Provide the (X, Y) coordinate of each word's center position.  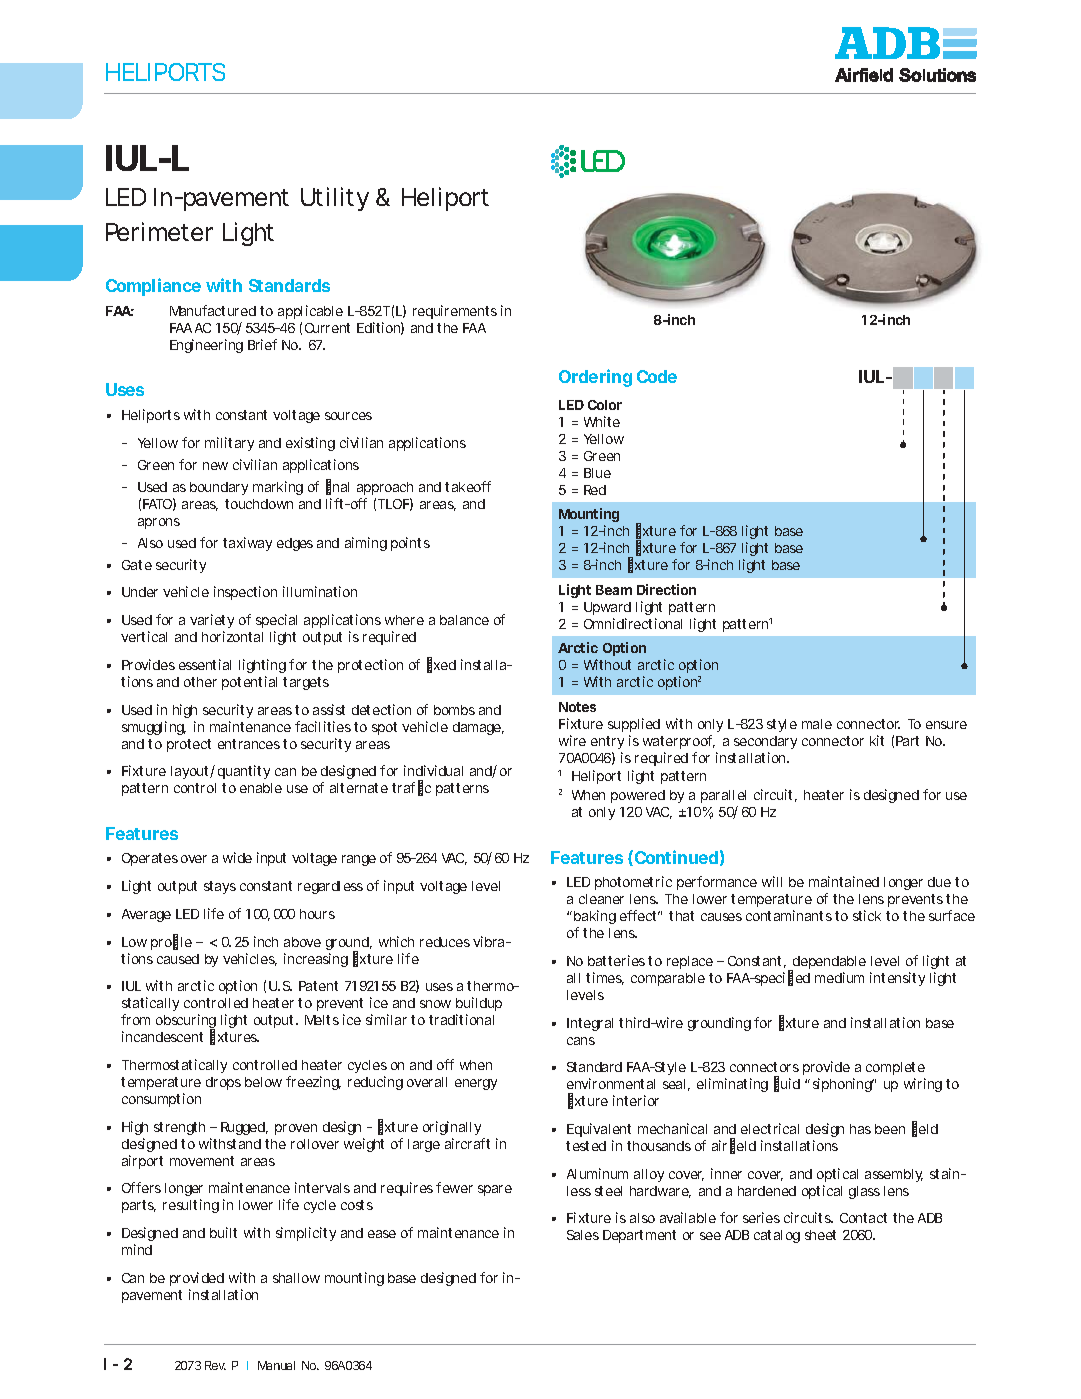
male (817, 724)
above (302, 942)
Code (657, 376)
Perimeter (159, 231)
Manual (276, 1365)
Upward (607, 608)
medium (839, 977)
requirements (455, 312)
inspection (245, 593)
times (605, 978)
